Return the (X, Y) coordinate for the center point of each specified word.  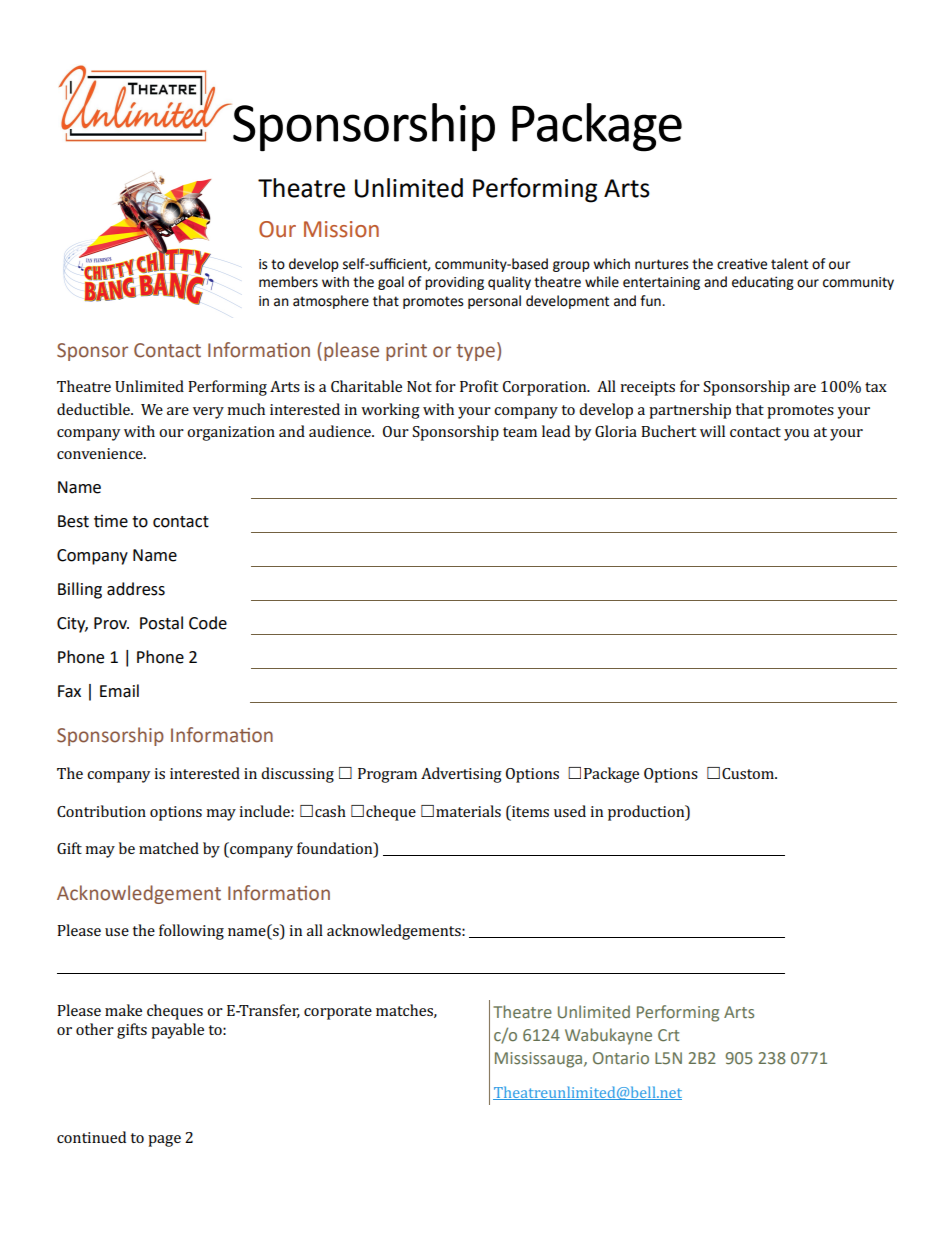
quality (509, 283)
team (520, 432)
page (164, 1141)
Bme (111, 521)
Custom (749, 773)
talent (789, 264)
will (712, 431)
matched (169, 848)
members (288, 282)
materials (468, 811)
